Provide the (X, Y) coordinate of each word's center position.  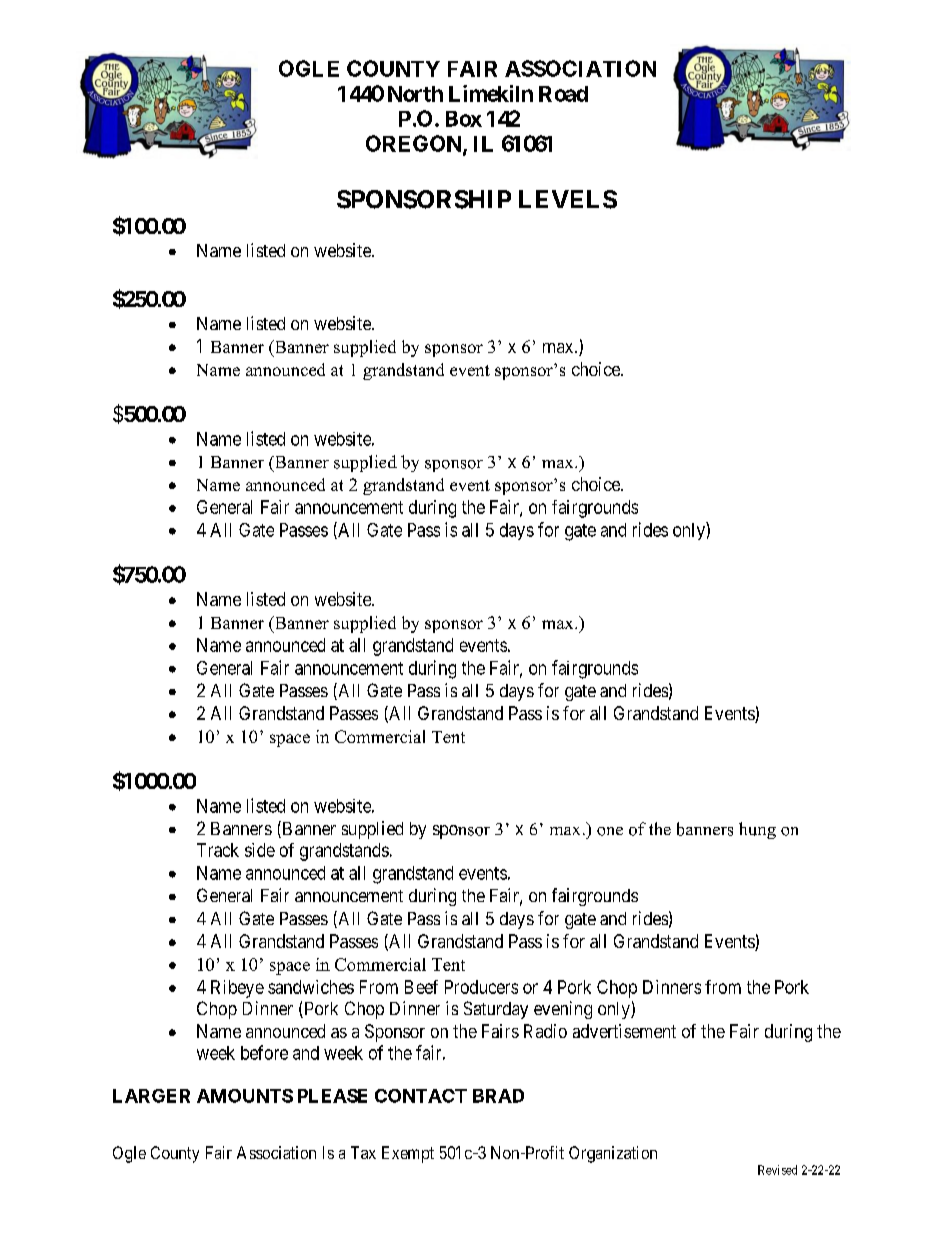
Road (563, 94)
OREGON (415, 144)
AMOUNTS (245, 1096)
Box (464, 119)
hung (757, 830)
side (260, 850)
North (415, 94)
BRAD (498, 1096)
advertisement (624, 1031)
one (610, 831)
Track (218, 850)
